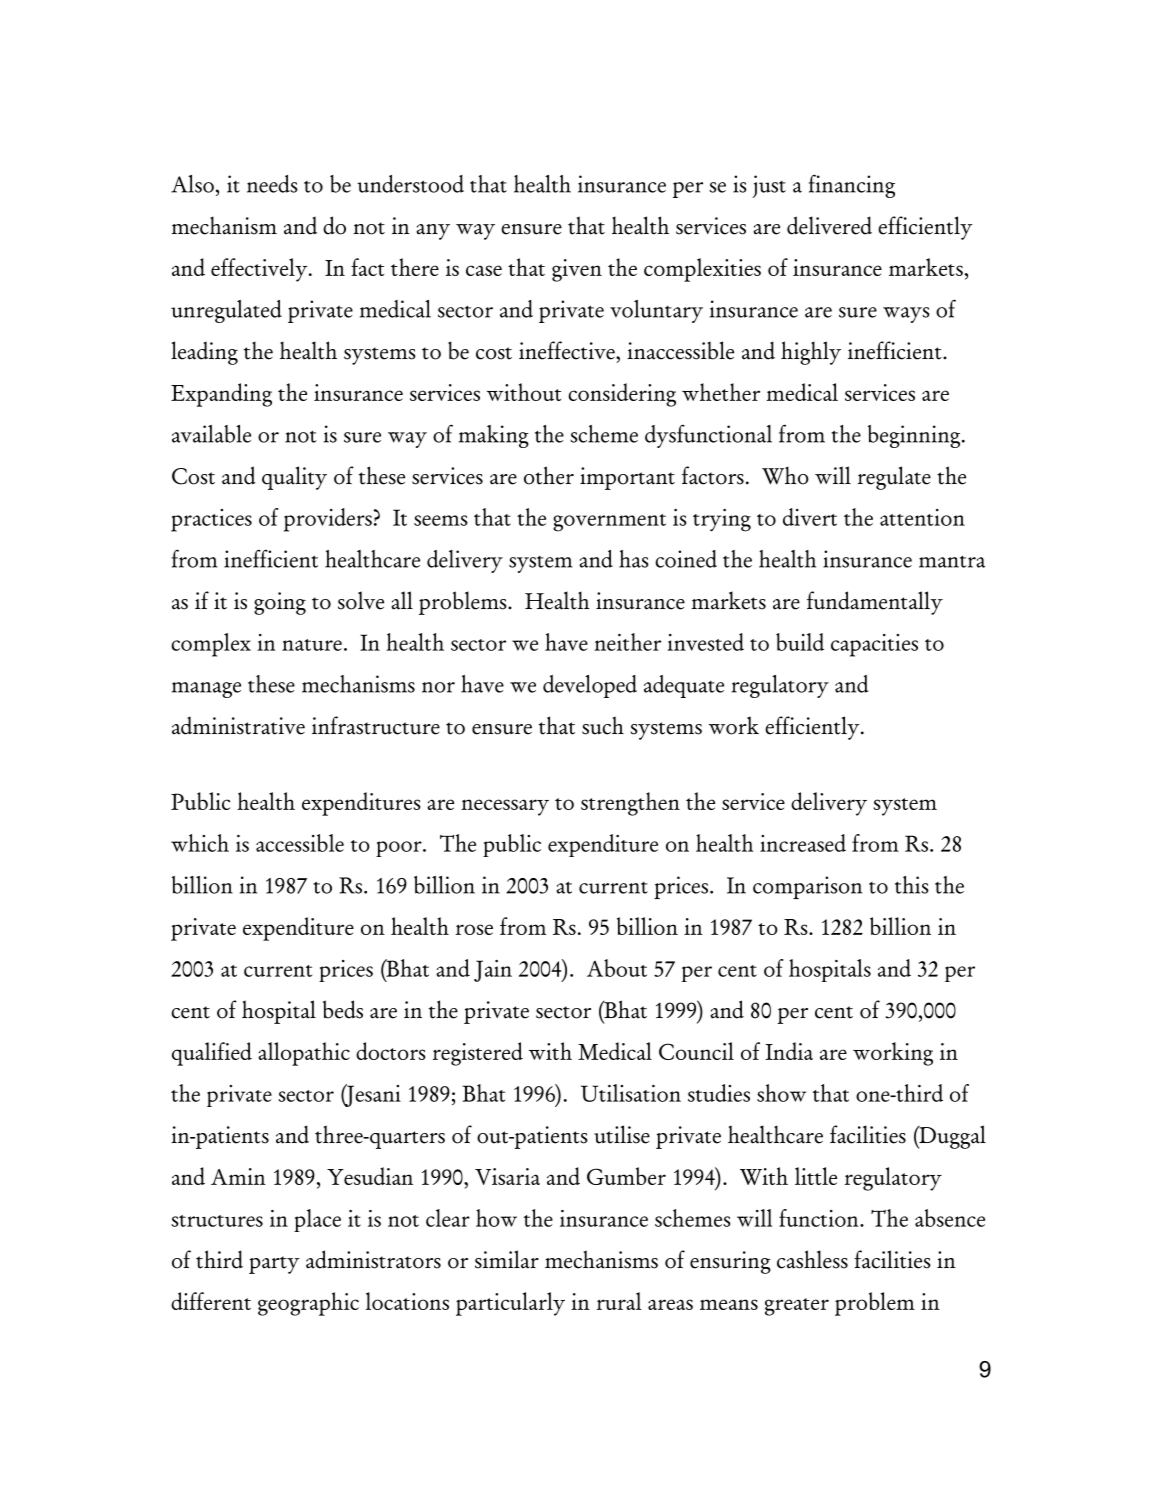  I want to click on delivered, so click(829, 225).
